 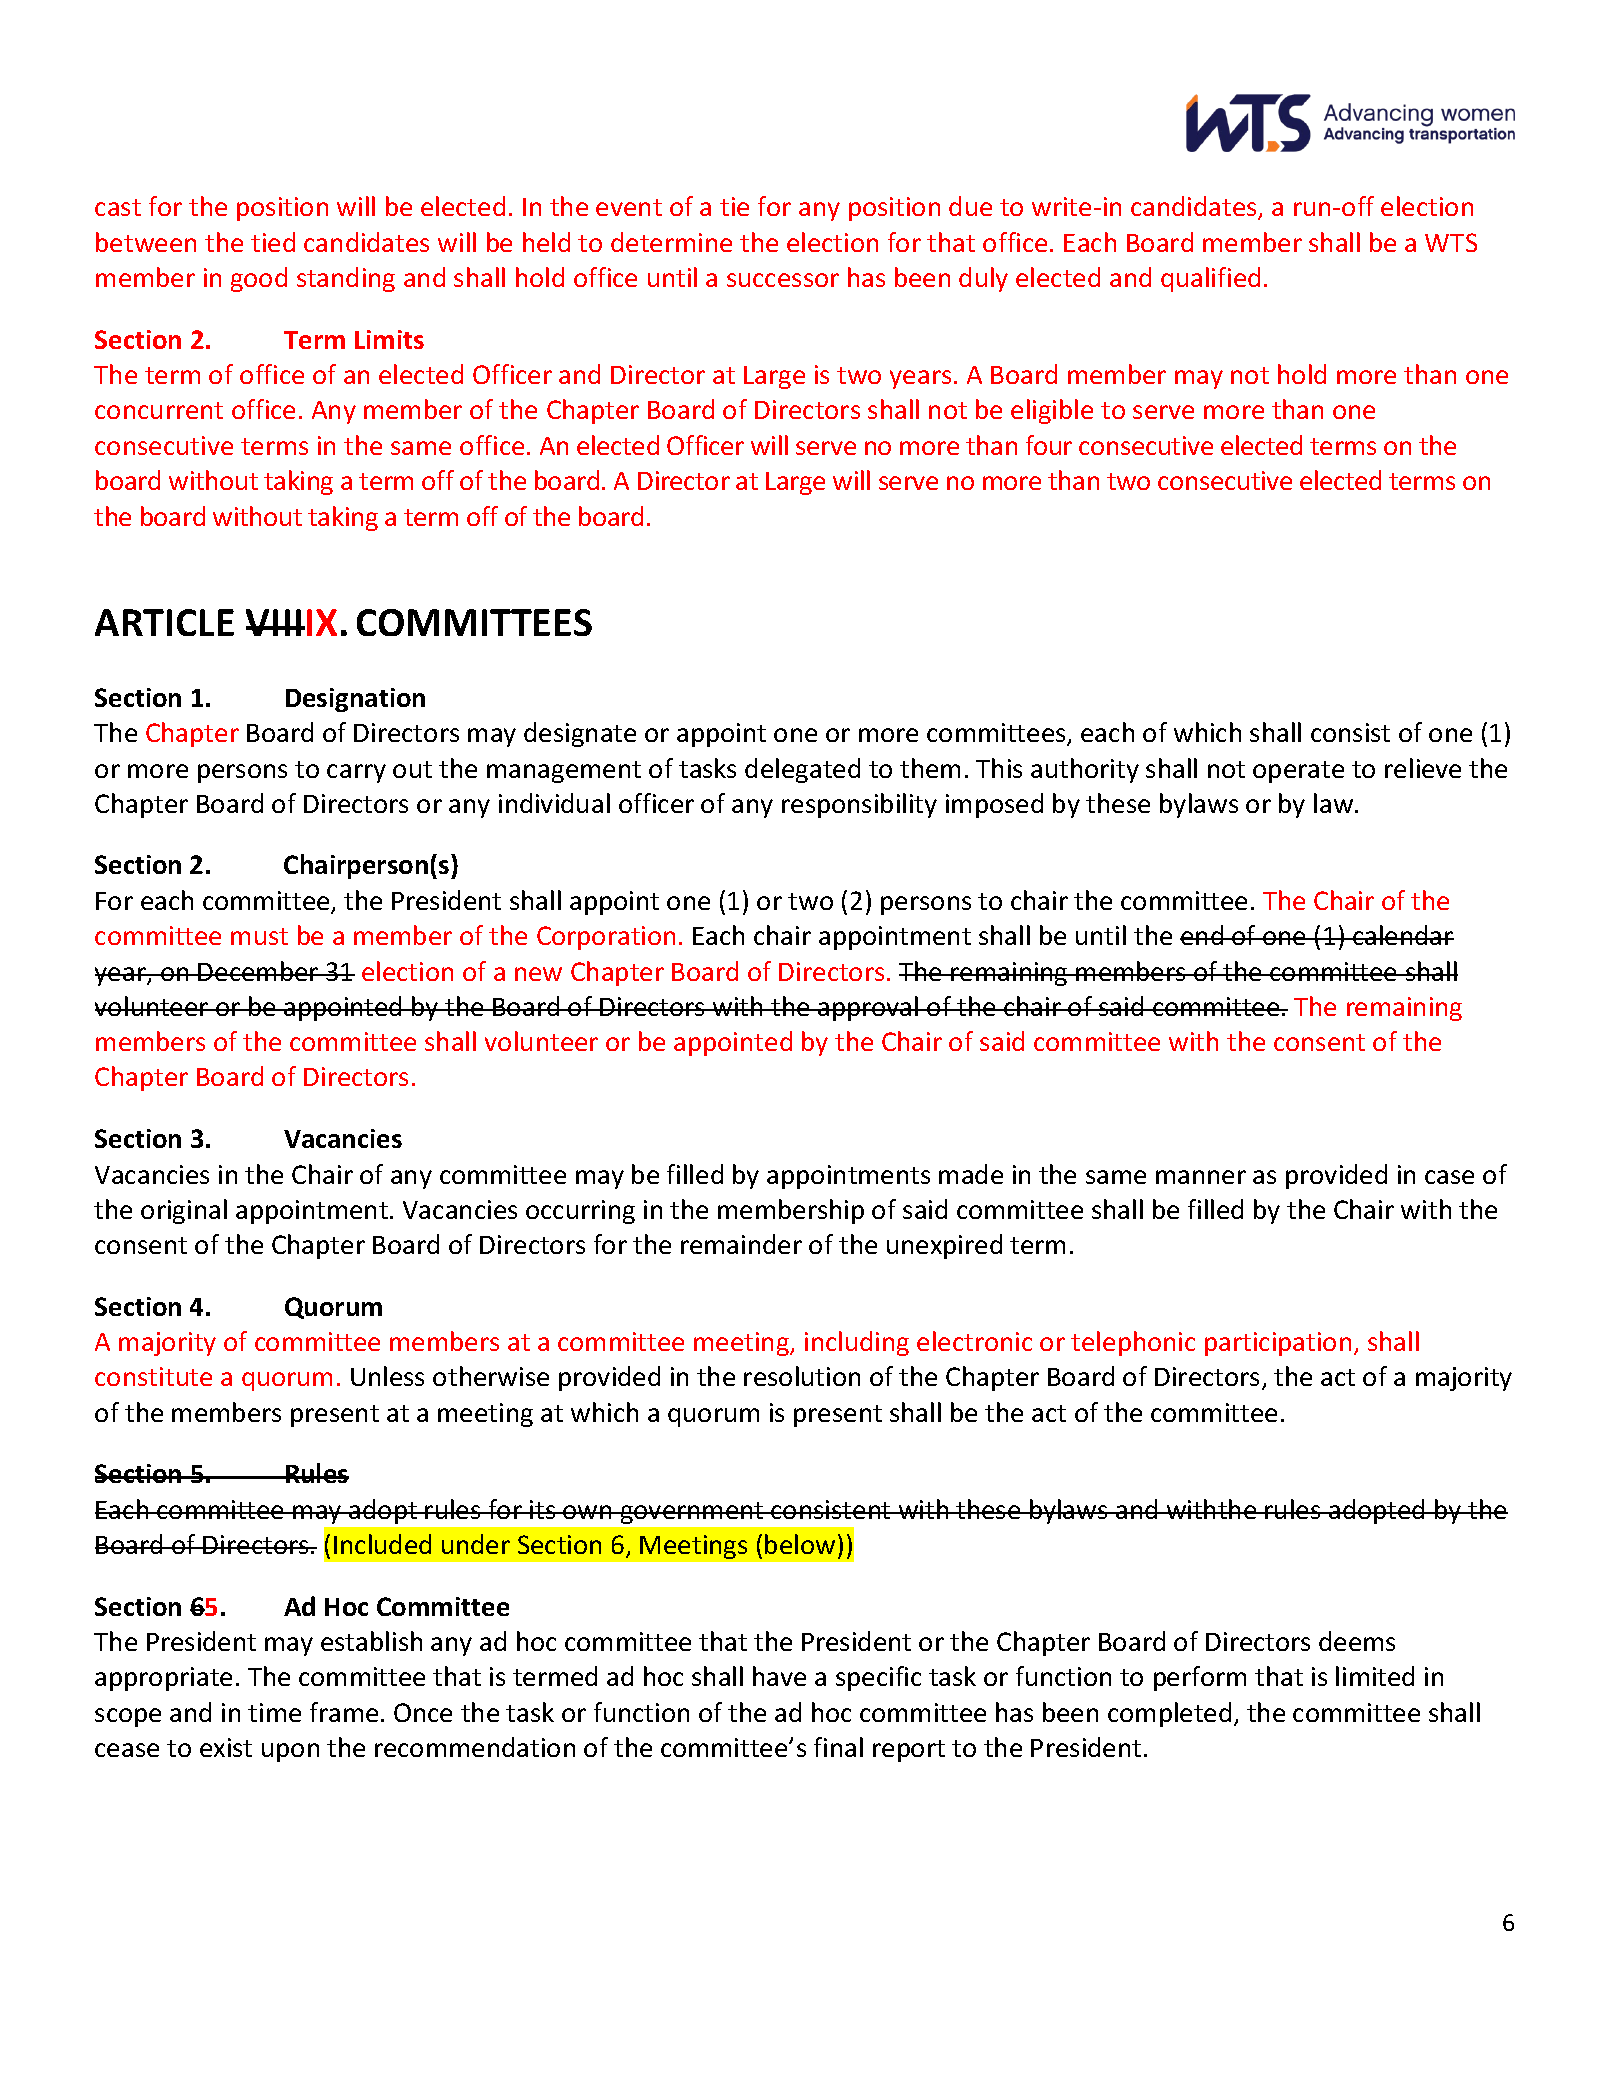 What do you see at coordinates (868, 1008) in the page?
I see `approval` at bounding box center [868, 1008].
